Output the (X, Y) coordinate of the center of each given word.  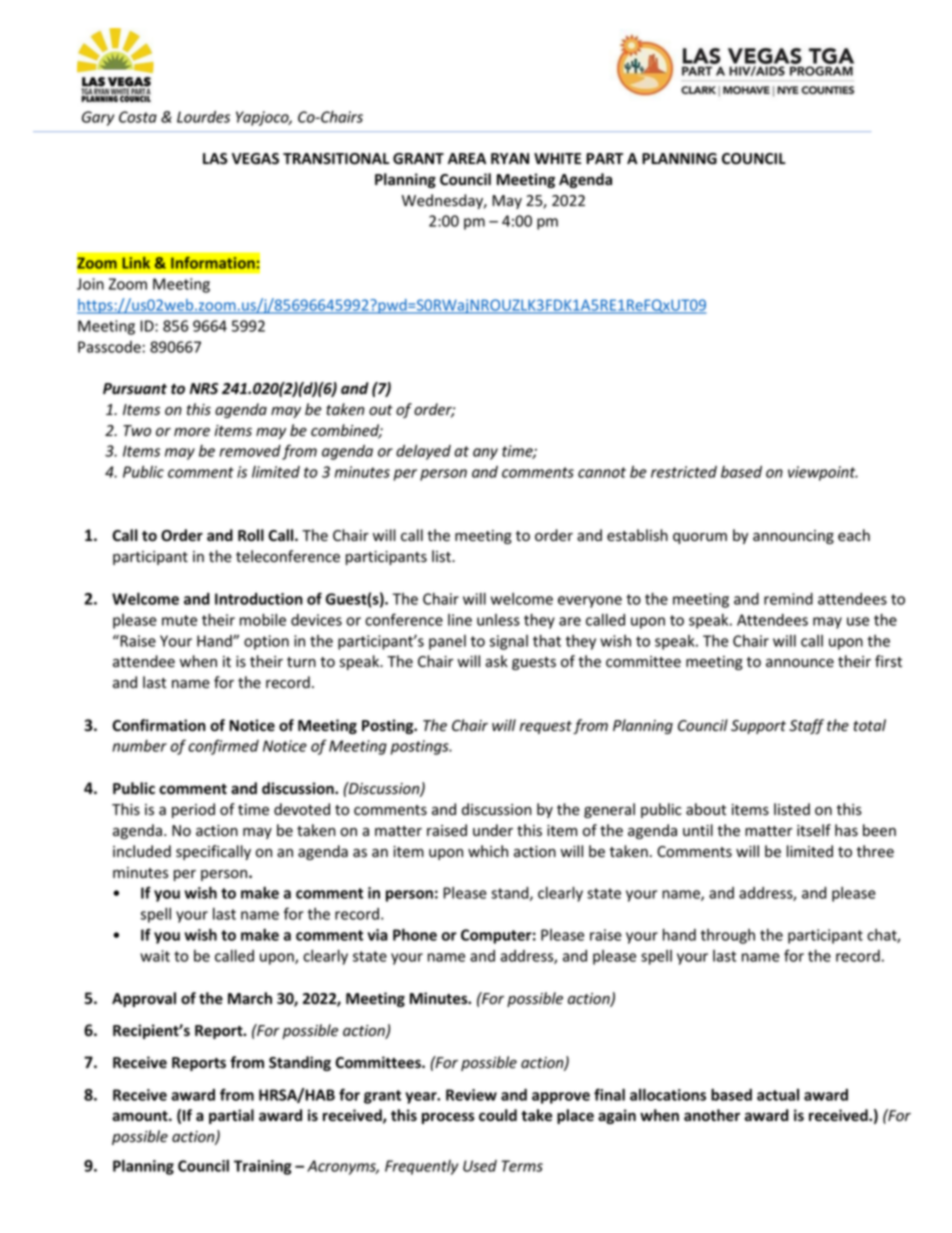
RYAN (510, 158)
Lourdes (203, 117)
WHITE (557, 158)
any (485, 454)
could (498, 1115)
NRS (204, 388)
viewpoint (823, 473)
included (142, 851)
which (488, 851)
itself (814, 830)
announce (800, 663)
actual (778, 1095)
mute (179, 620)
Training (263, 1167)
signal (508, 642)
